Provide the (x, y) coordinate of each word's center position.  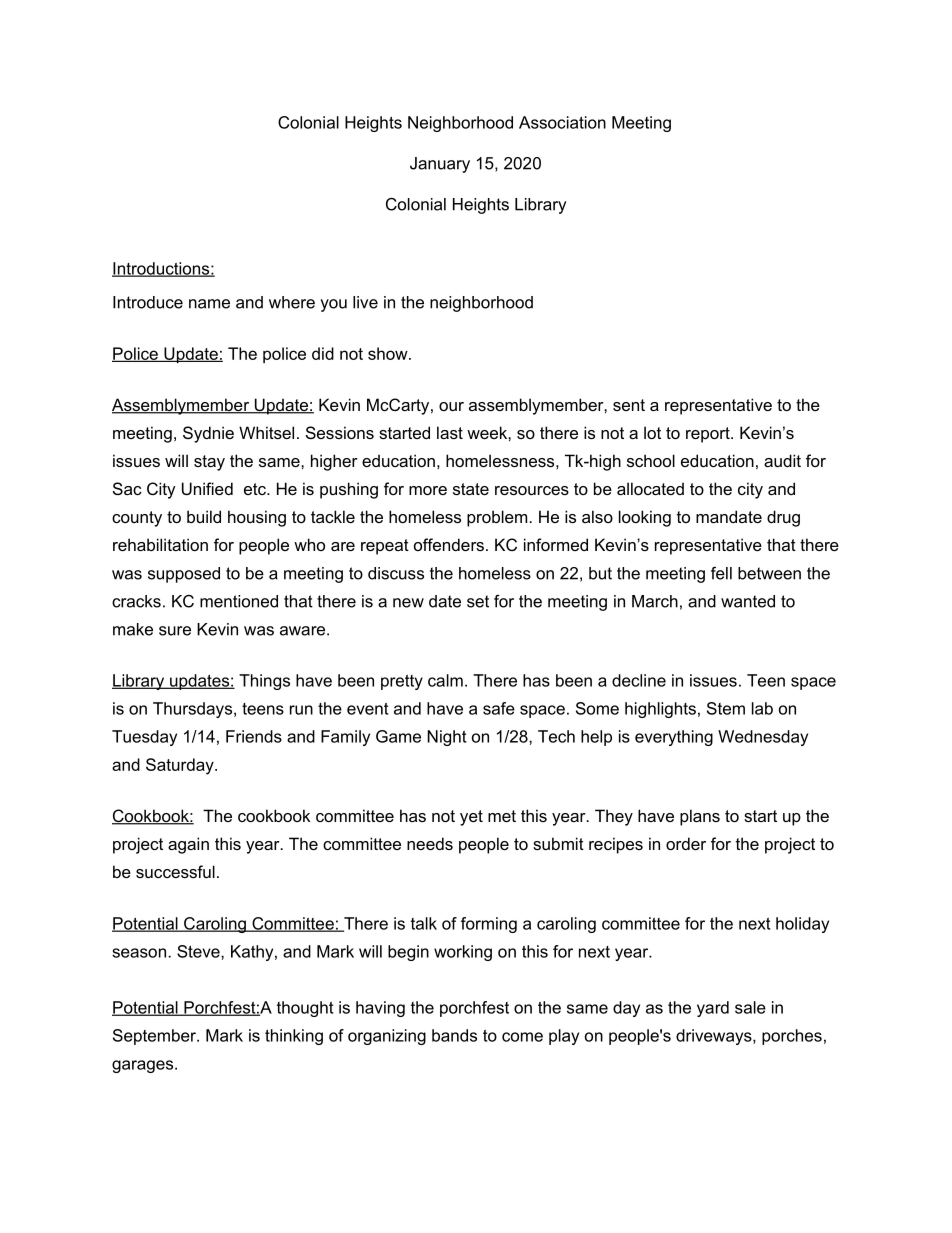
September (155, 1037)
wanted (748, 601)
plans (700, 817)
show (389, 353)
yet (471, 818)
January (440, 165)
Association (562, 122)
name (209, 304)
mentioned (239, 601)
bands (454, 1035)
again (188, 845)
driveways (715, 1037)
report (709, 435)
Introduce (148, 302)
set (478, 601)
